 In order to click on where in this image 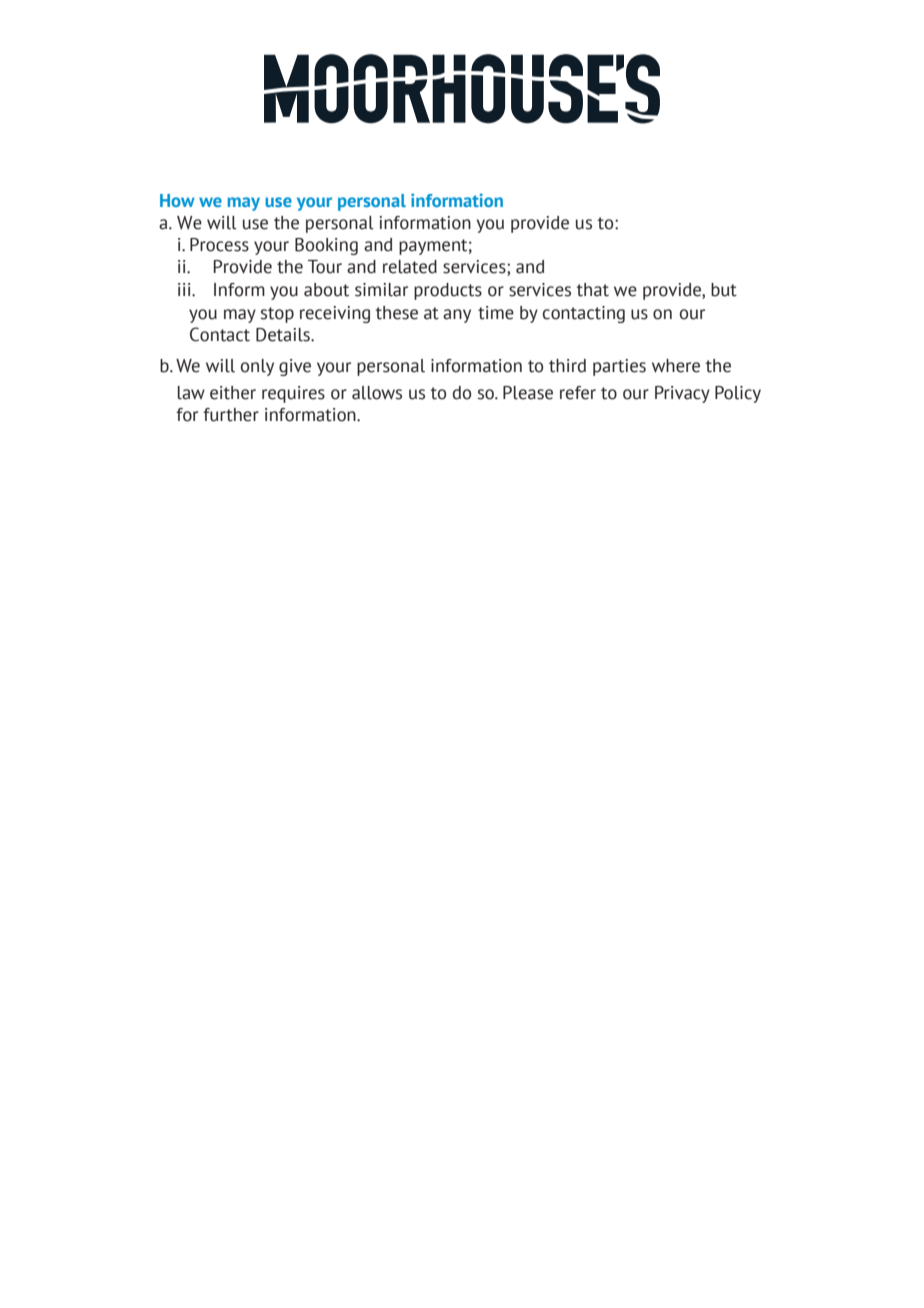, I will do `click(676, 366)`.
